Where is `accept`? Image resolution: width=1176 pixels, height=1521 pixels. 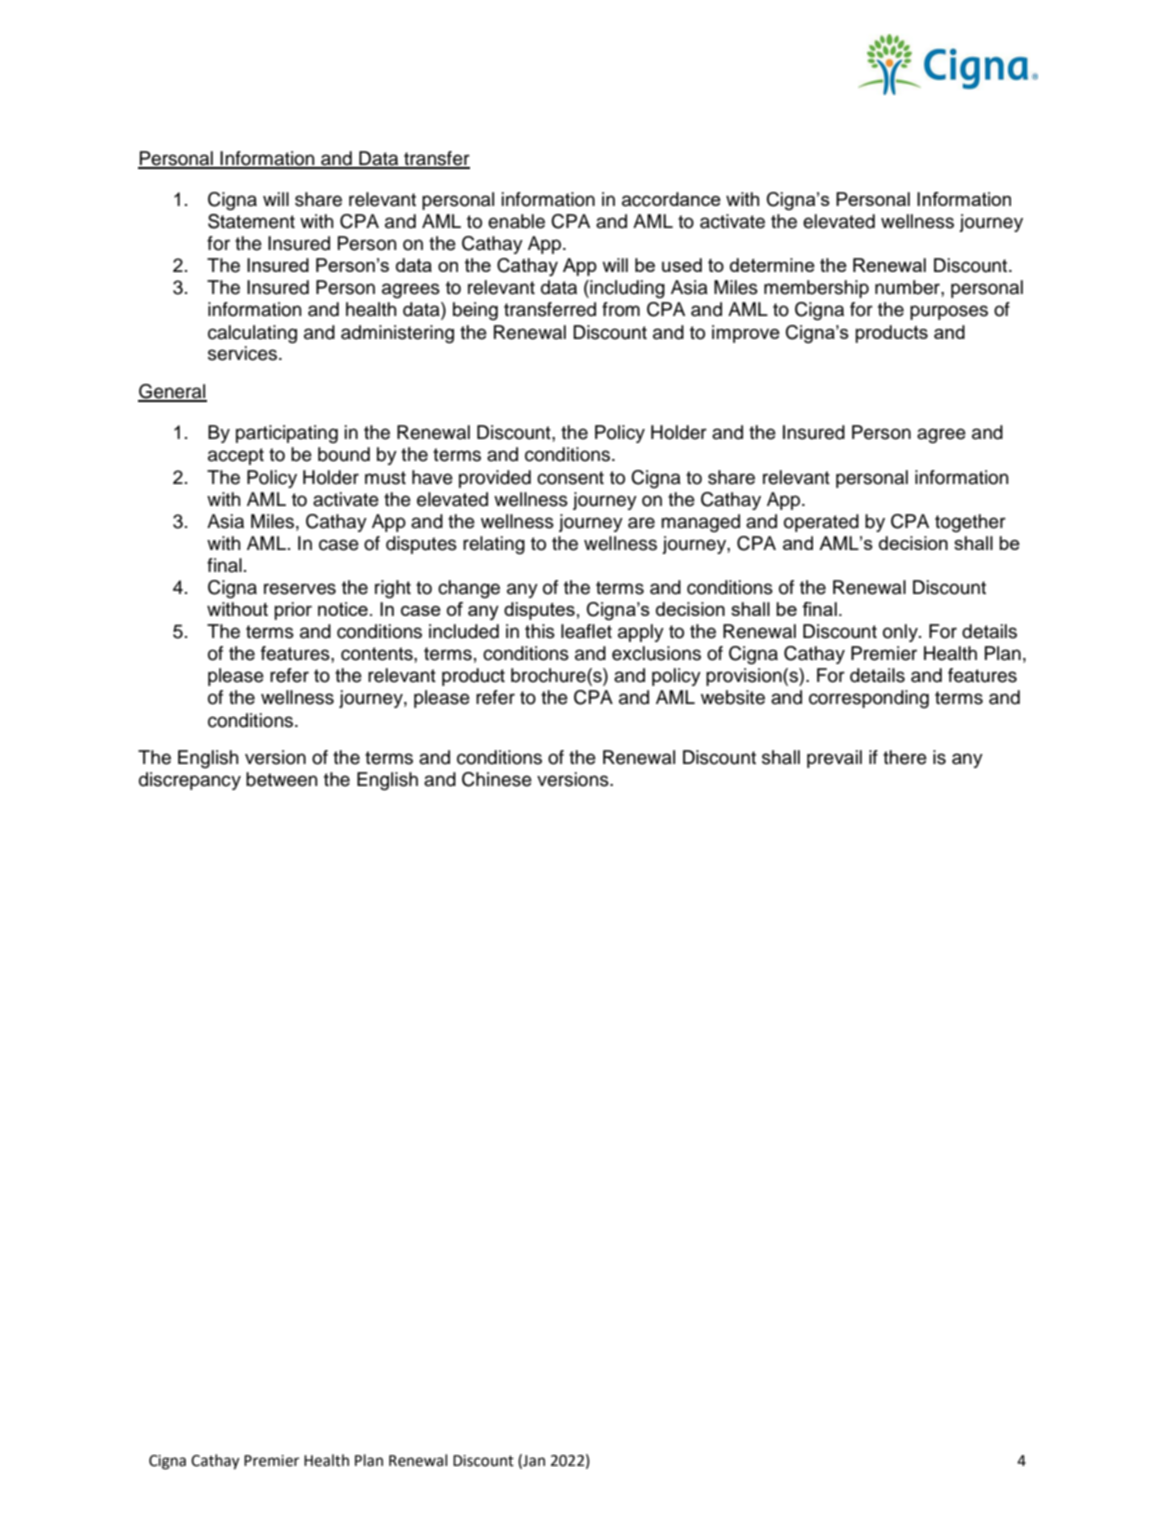 accept is located at coordinates (236, 456).
